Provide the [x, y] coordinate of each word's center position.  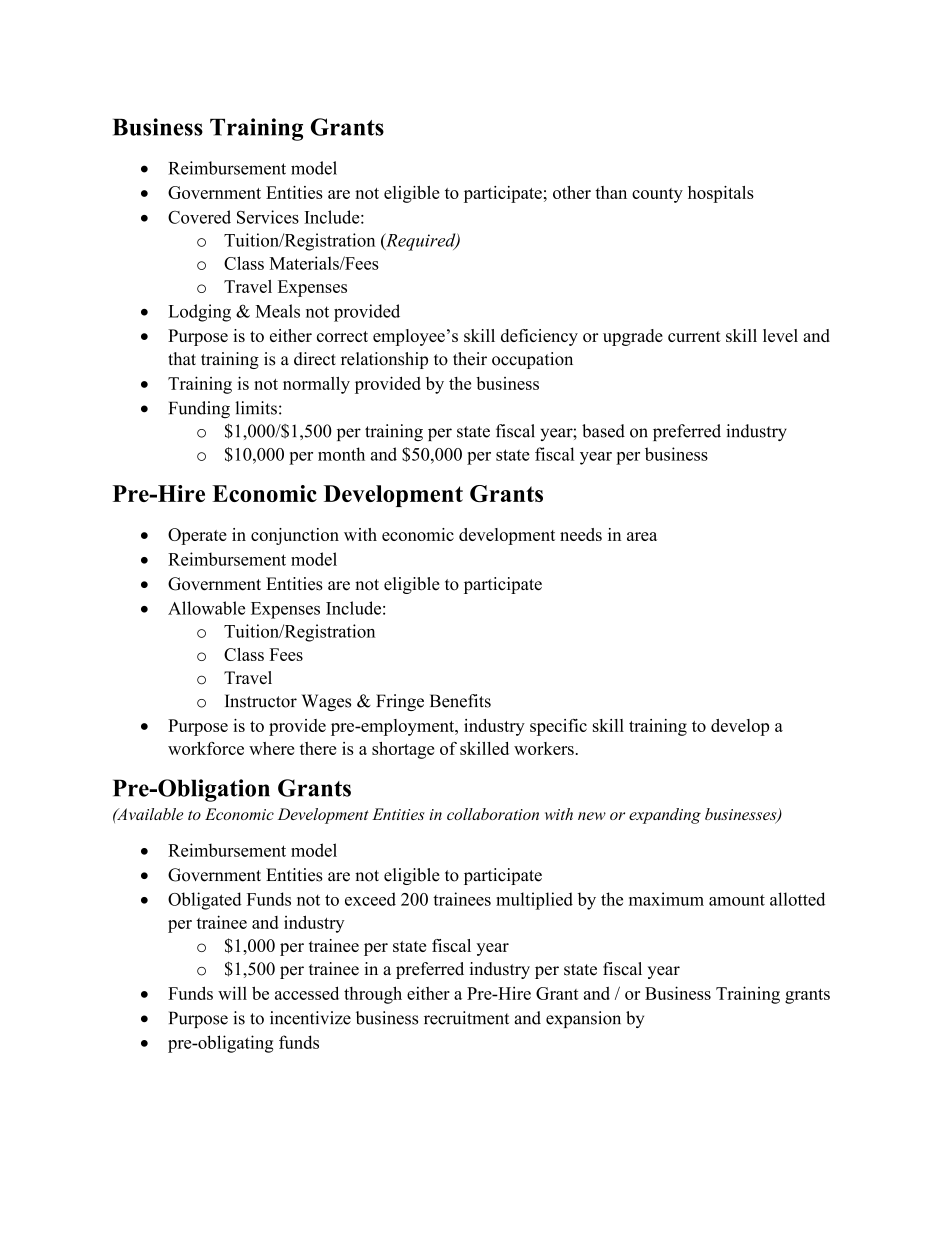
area [642, 536]
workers [544, 748]
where [271, 748]
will [232, 993]
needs [581, 534]
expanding [665, 816]
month [341, 454]
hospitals [721, 194]
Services [268, 217]
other [572, 192]
